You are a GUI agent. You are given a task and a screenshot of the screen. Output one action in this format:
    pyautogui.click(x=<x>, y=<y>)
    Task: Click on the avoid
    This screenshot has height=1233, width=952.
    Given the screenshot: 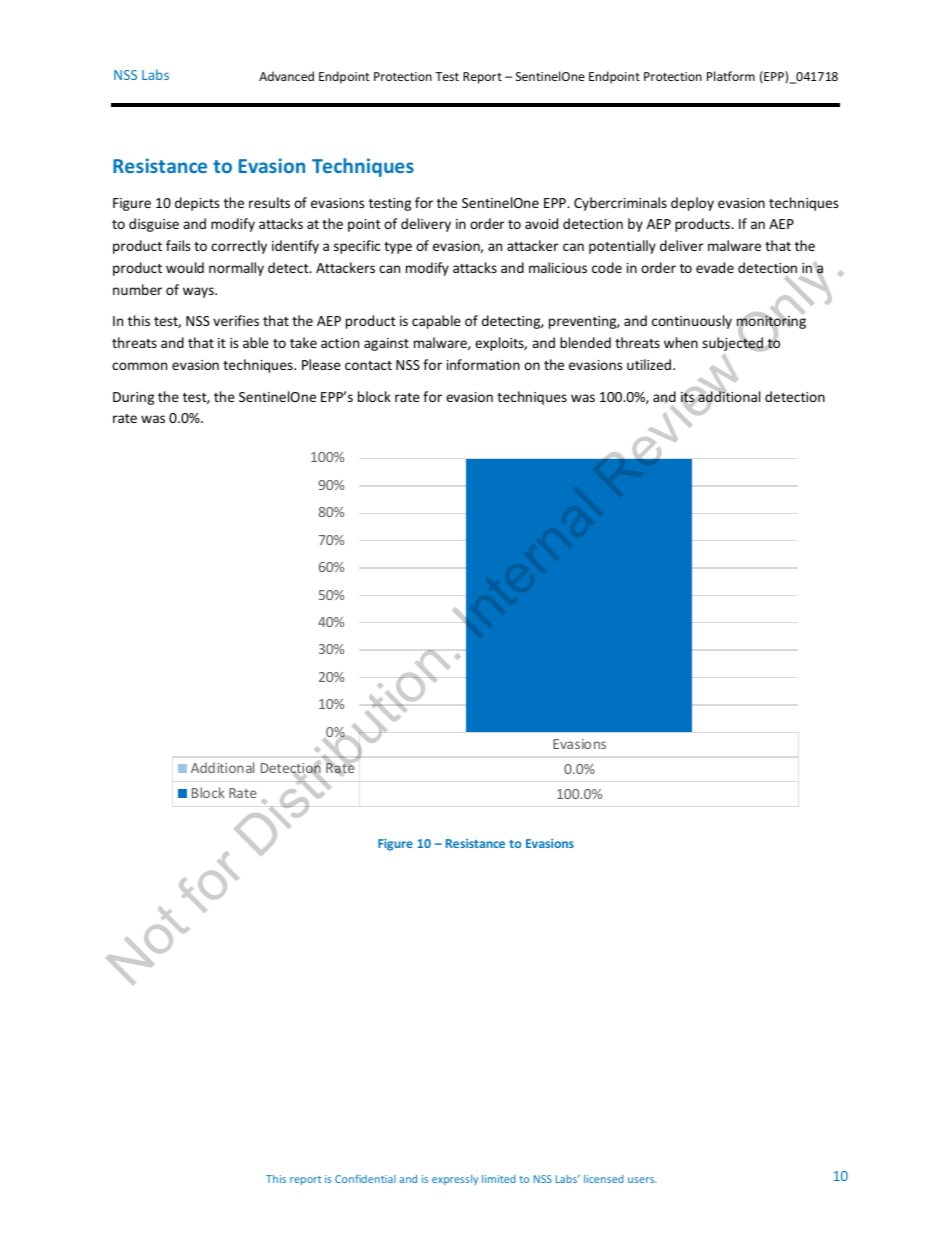 What is the action you would take?
    pyautogui.click(x=541, y=223)
